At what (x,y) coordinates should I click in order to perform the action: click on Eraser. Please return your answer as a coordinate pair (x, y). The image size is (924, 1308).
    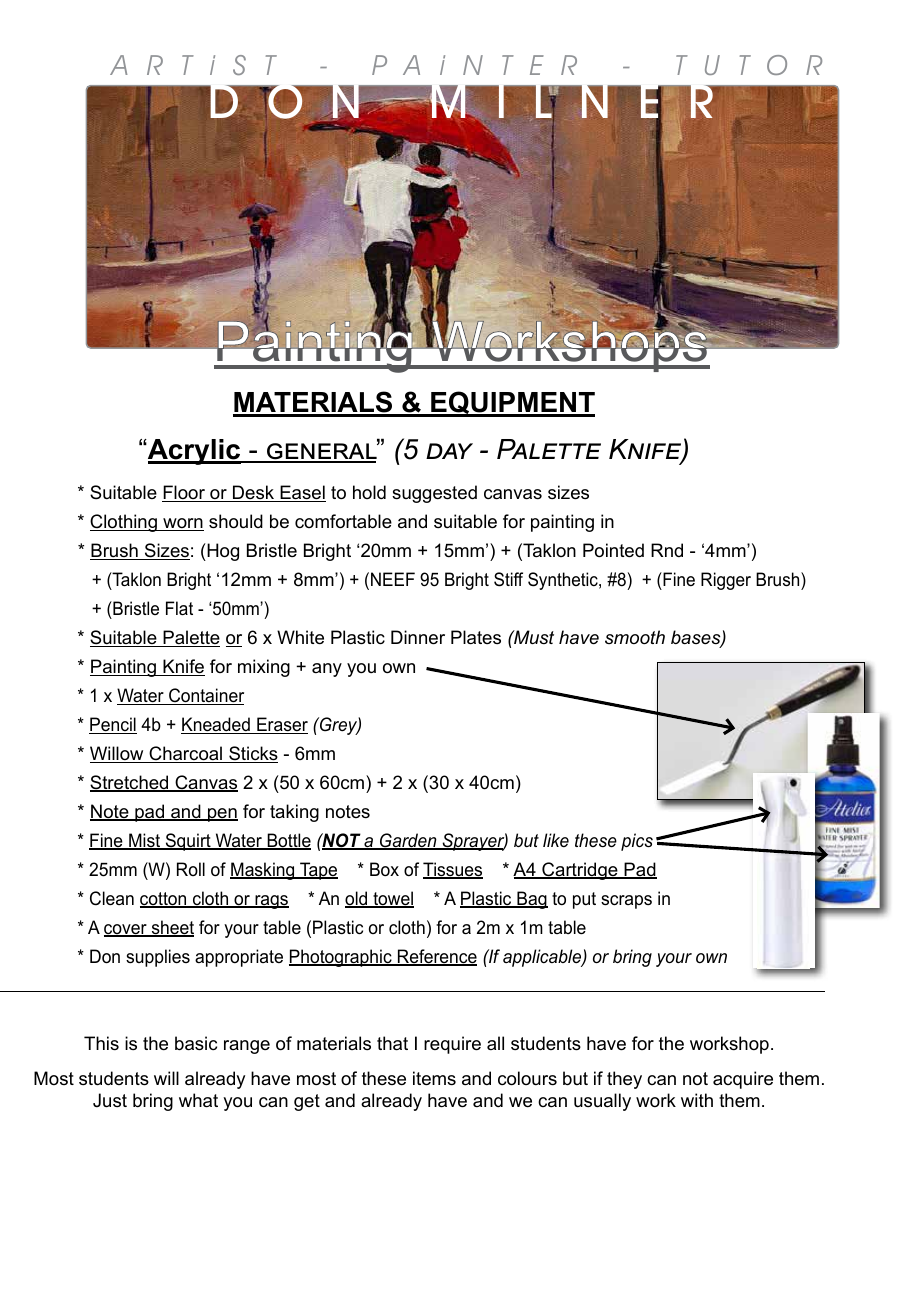
    Looking at the image, I should click on (281, 725).
